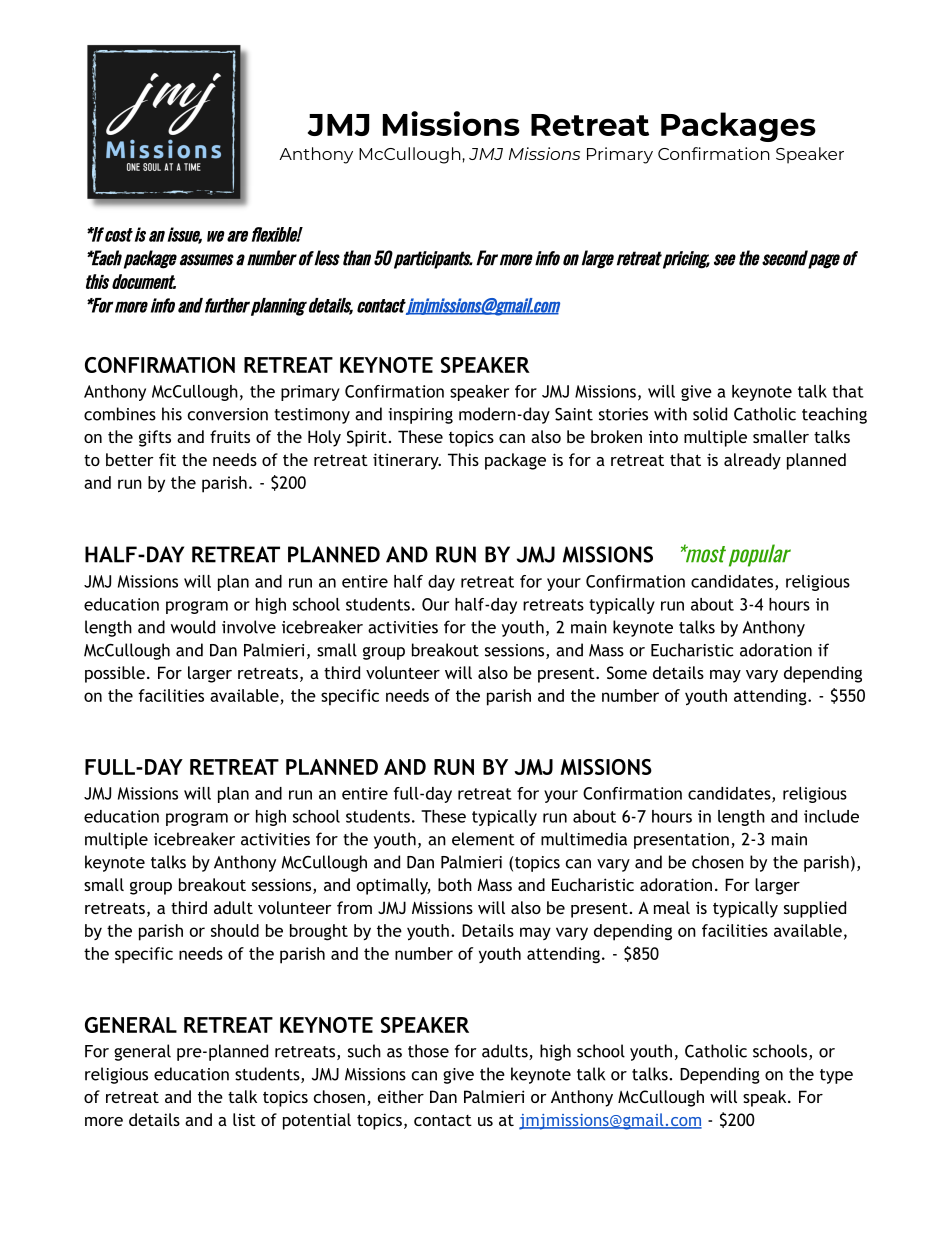  Describe the element at coordinates (752, 461) in the screenshot. I see `already` at that location.
